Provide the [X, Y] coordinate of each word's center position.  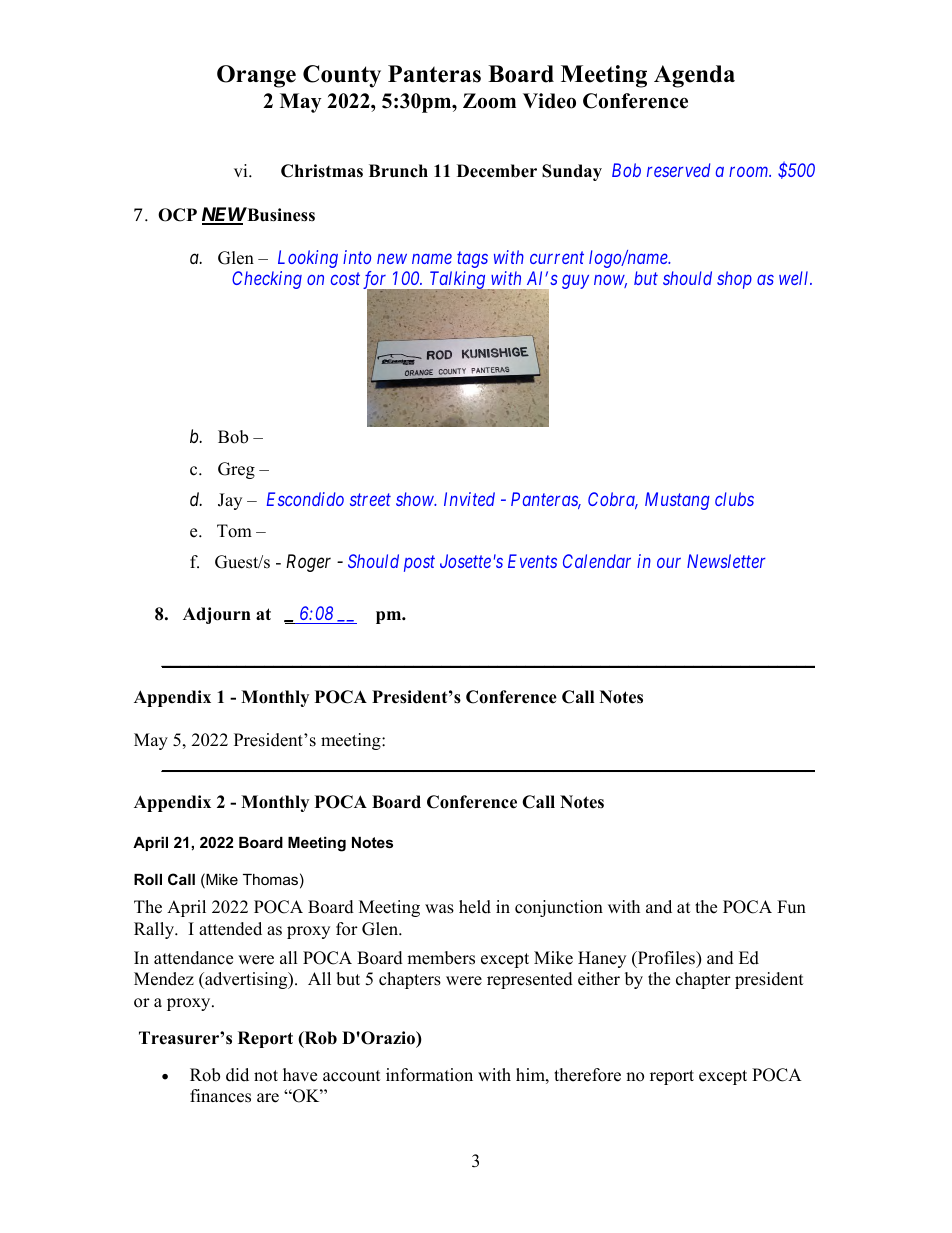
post [419, 564]
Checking [267, 280]
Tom [234, 531]
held [475, 907]
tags [472, 259]
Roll [148, 879]
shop [734, 280]
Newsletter [726, 561]
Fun [791, 907]
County [342, 76]
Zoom [489, 101]
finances [220, 1096]
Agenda [694, 76]
